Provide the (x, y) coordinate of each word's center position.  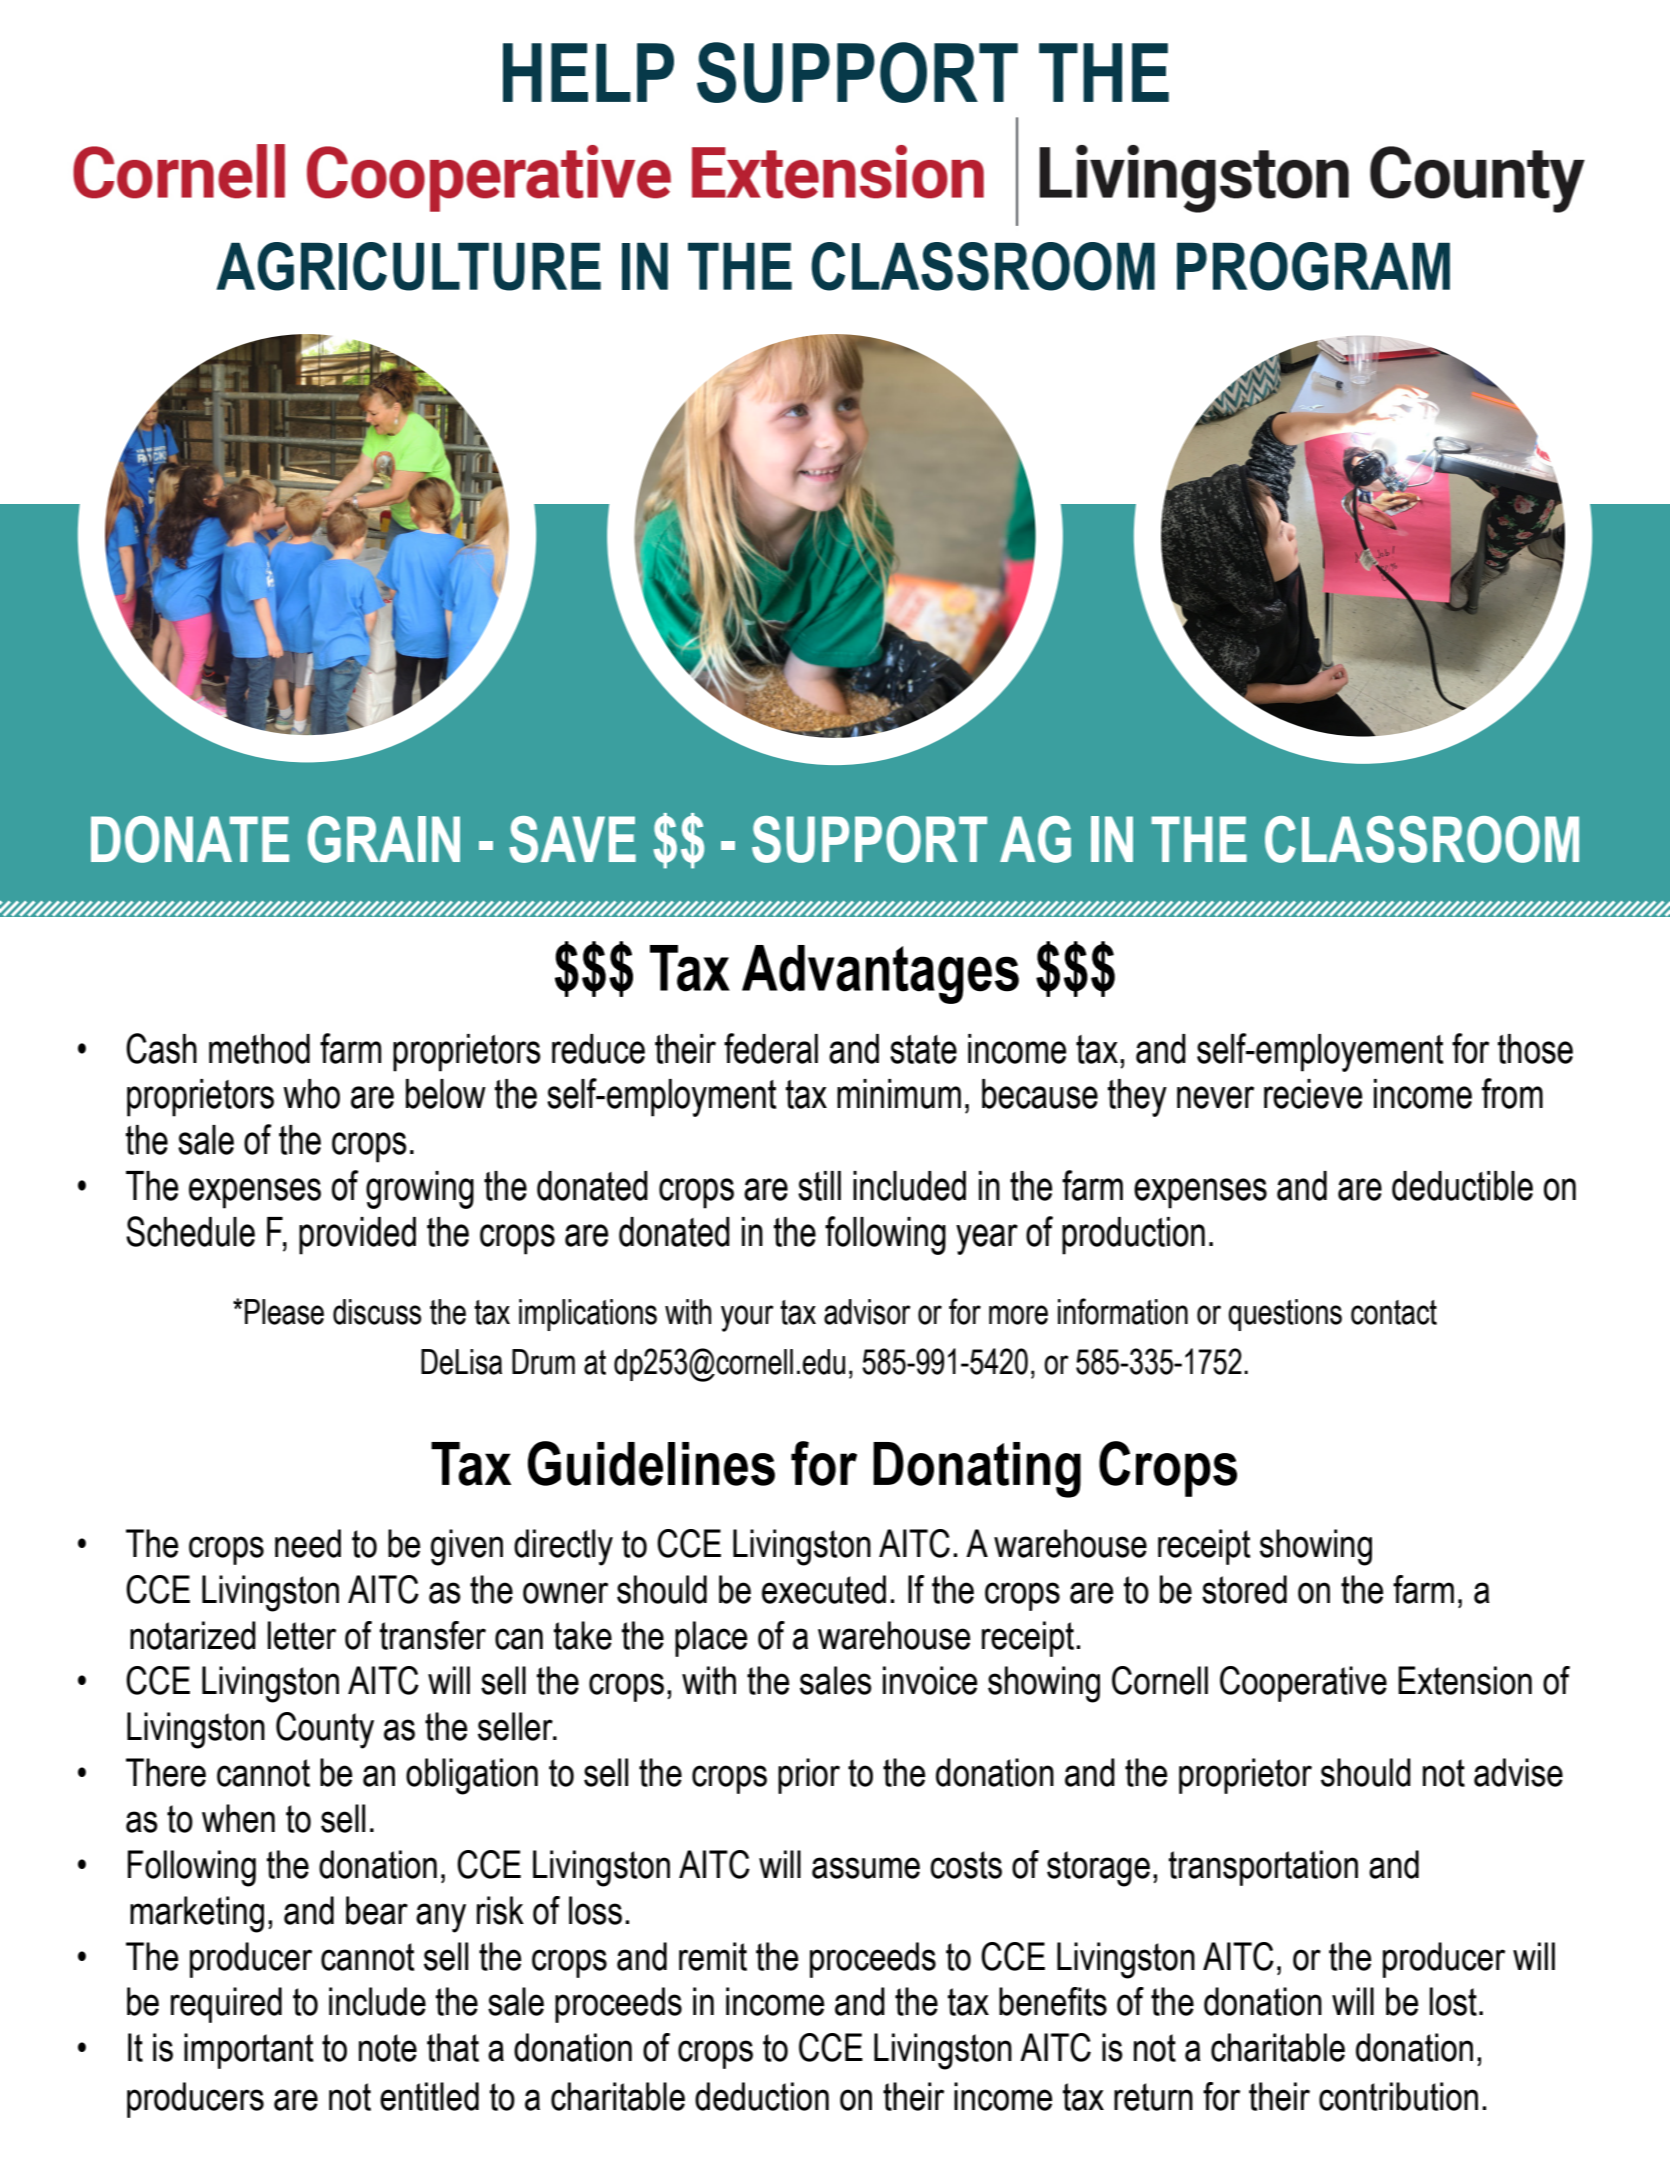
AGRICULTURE (408, 266)
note (388, 2048)
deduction (762, 2096)
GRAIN (384, 839)
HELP (588, 72)
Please (284, 1312)
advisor (867, 1312)
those (1535, 1049)
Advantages (880, 974)
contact (1394, 1312)
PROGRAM (1313, 266)
